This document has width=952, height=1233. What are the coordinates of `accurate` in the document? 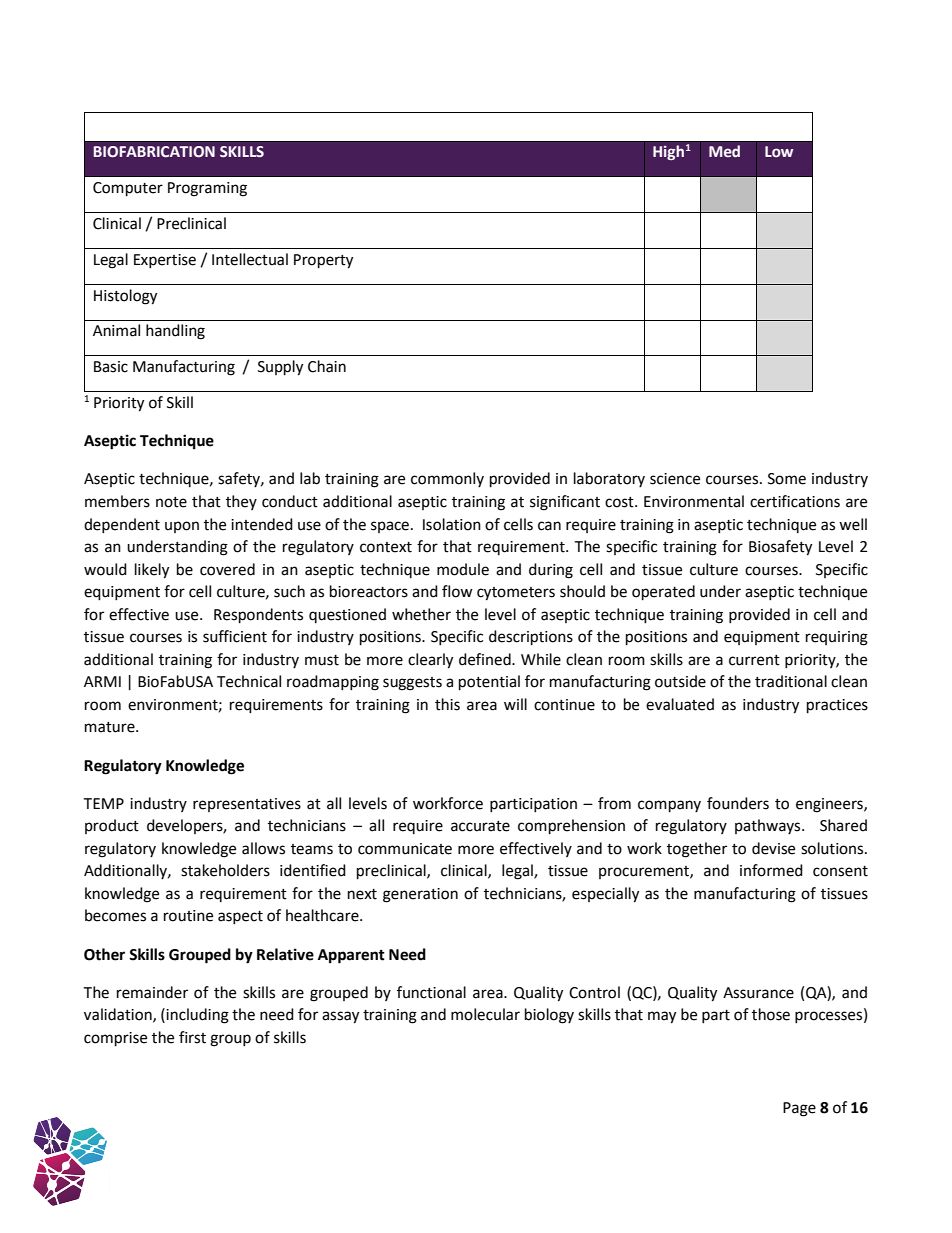 It's located at (480, 826).
